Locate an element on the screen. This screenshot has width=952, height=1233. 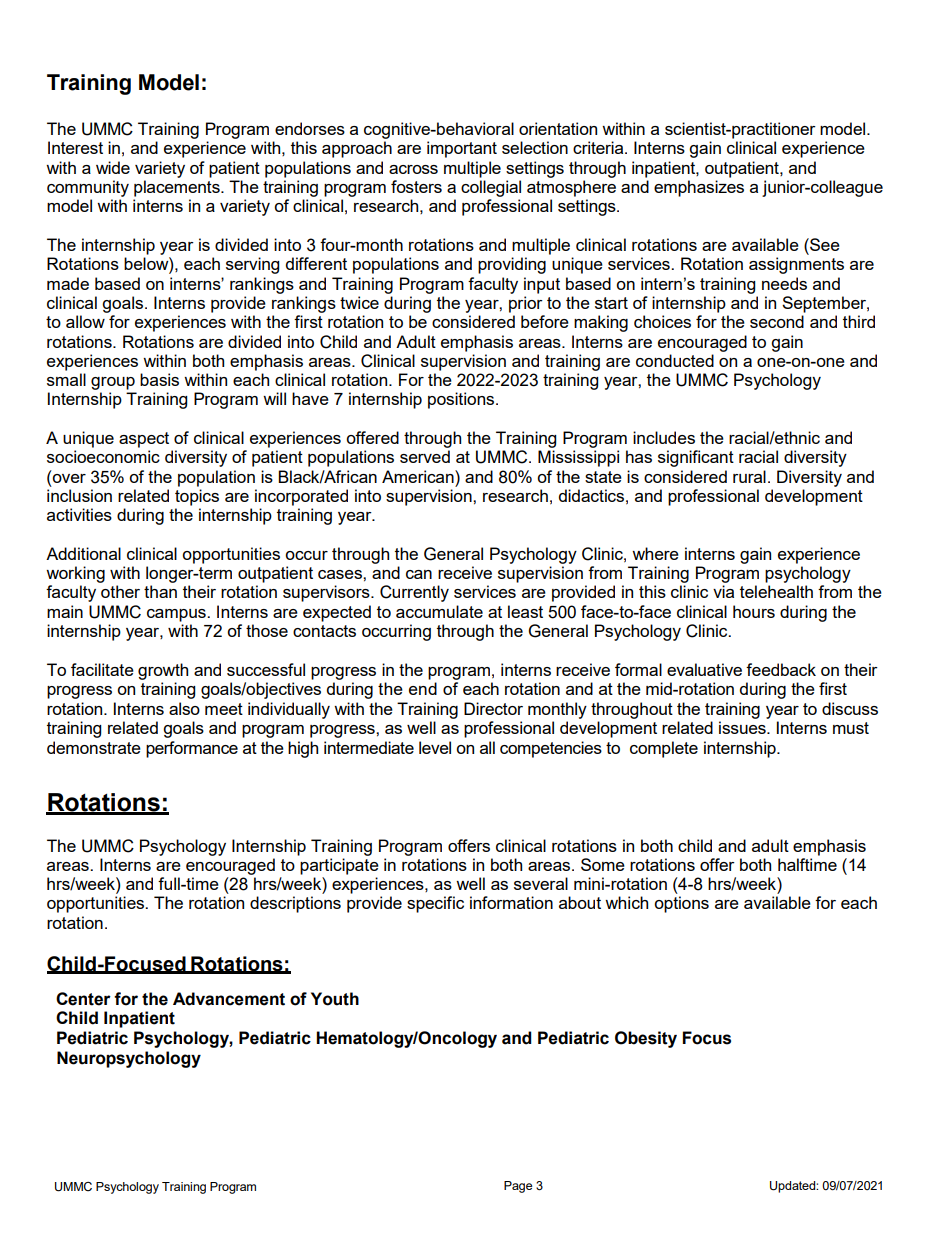
Advancement is located at coordinates (229, 999).
